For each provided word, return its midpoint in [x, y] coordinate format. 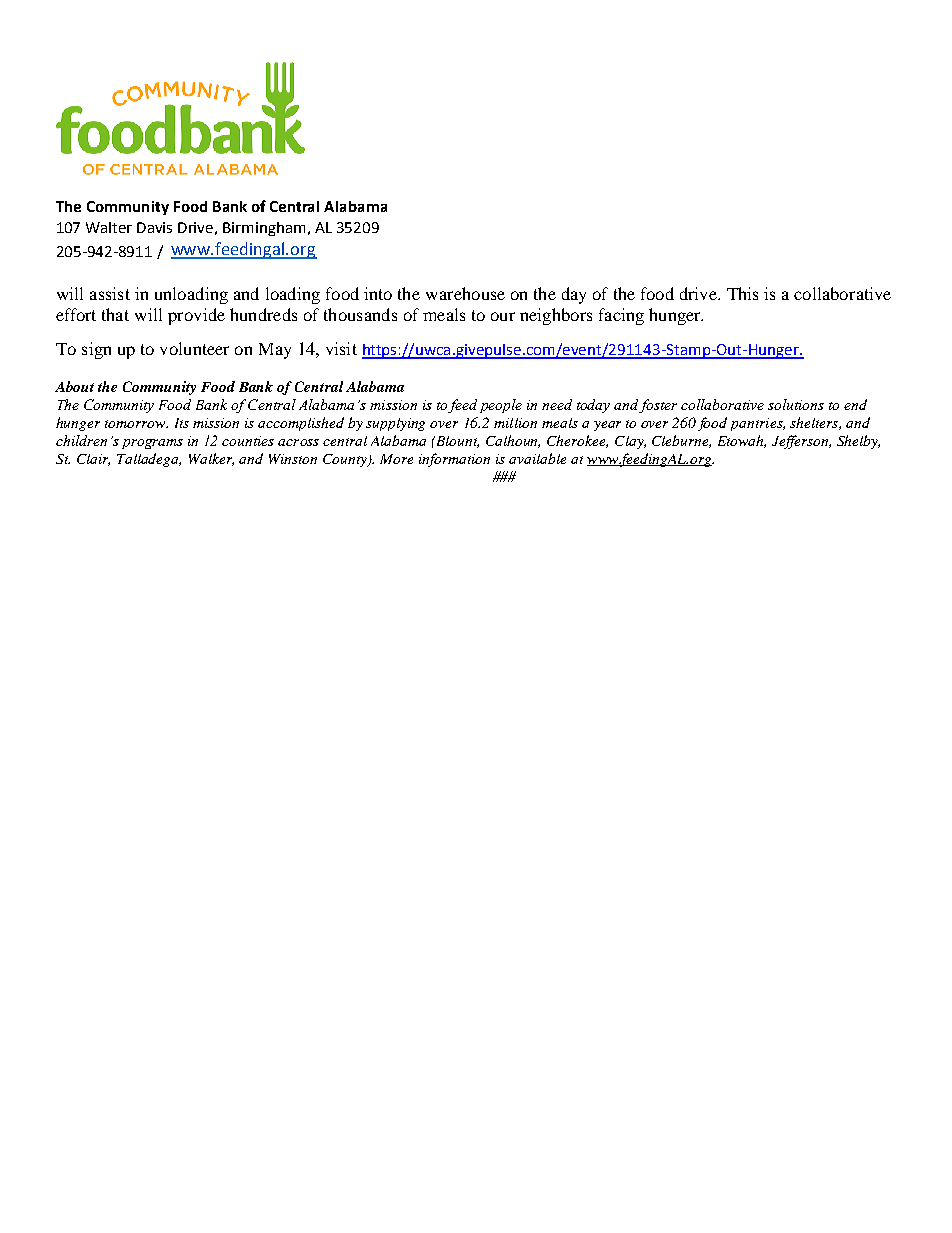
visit [341, 348]
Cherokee [577, 441]
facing [621, 316]
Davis [154, 227]
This [742, 293]
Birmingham [264, 229]
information [454, 460]
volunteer [194, 348]
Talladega [149, 460]
